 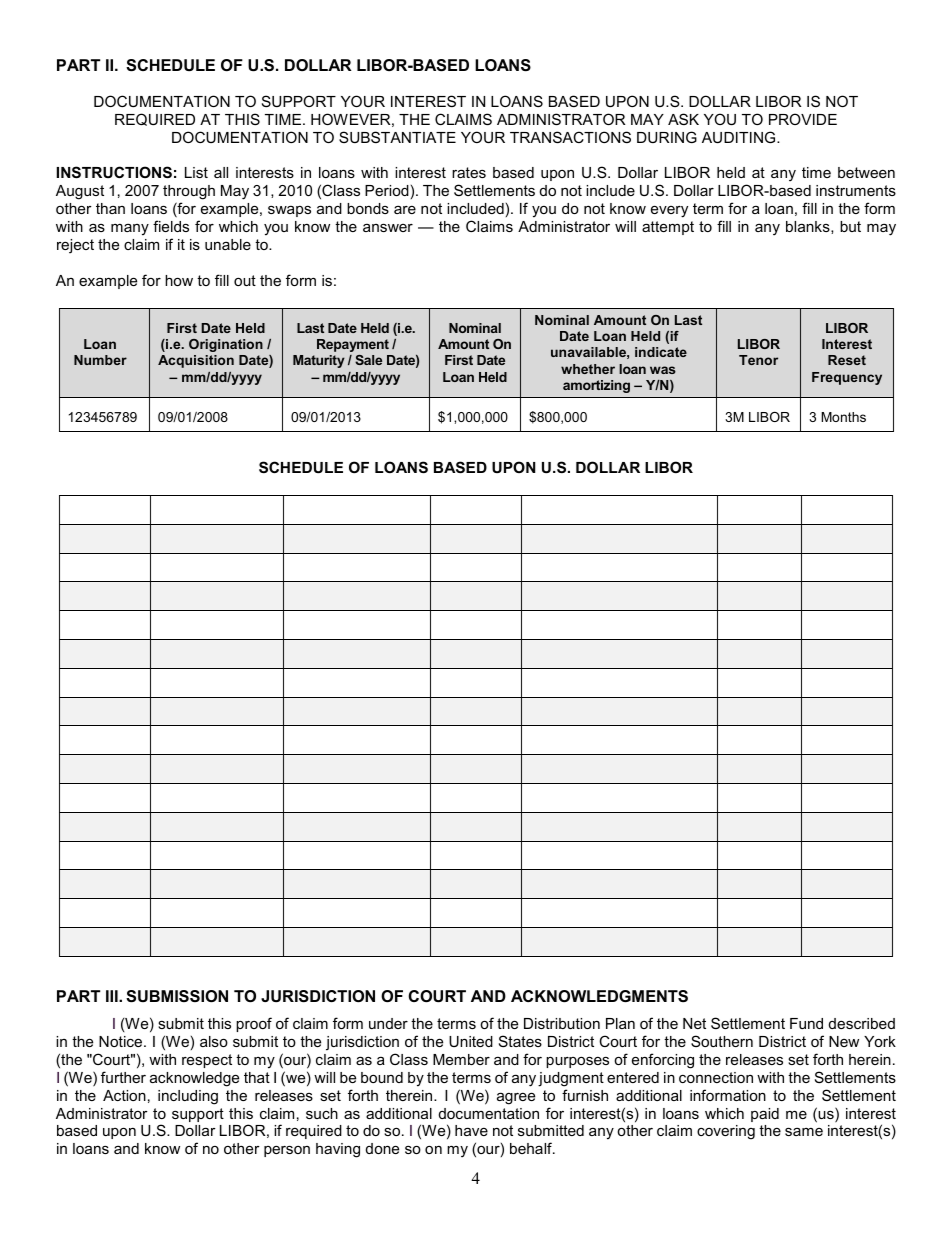 What do you see at coordinates (196, 172) in the screenshot?
I see `List` at bounding box center [196, 172].
